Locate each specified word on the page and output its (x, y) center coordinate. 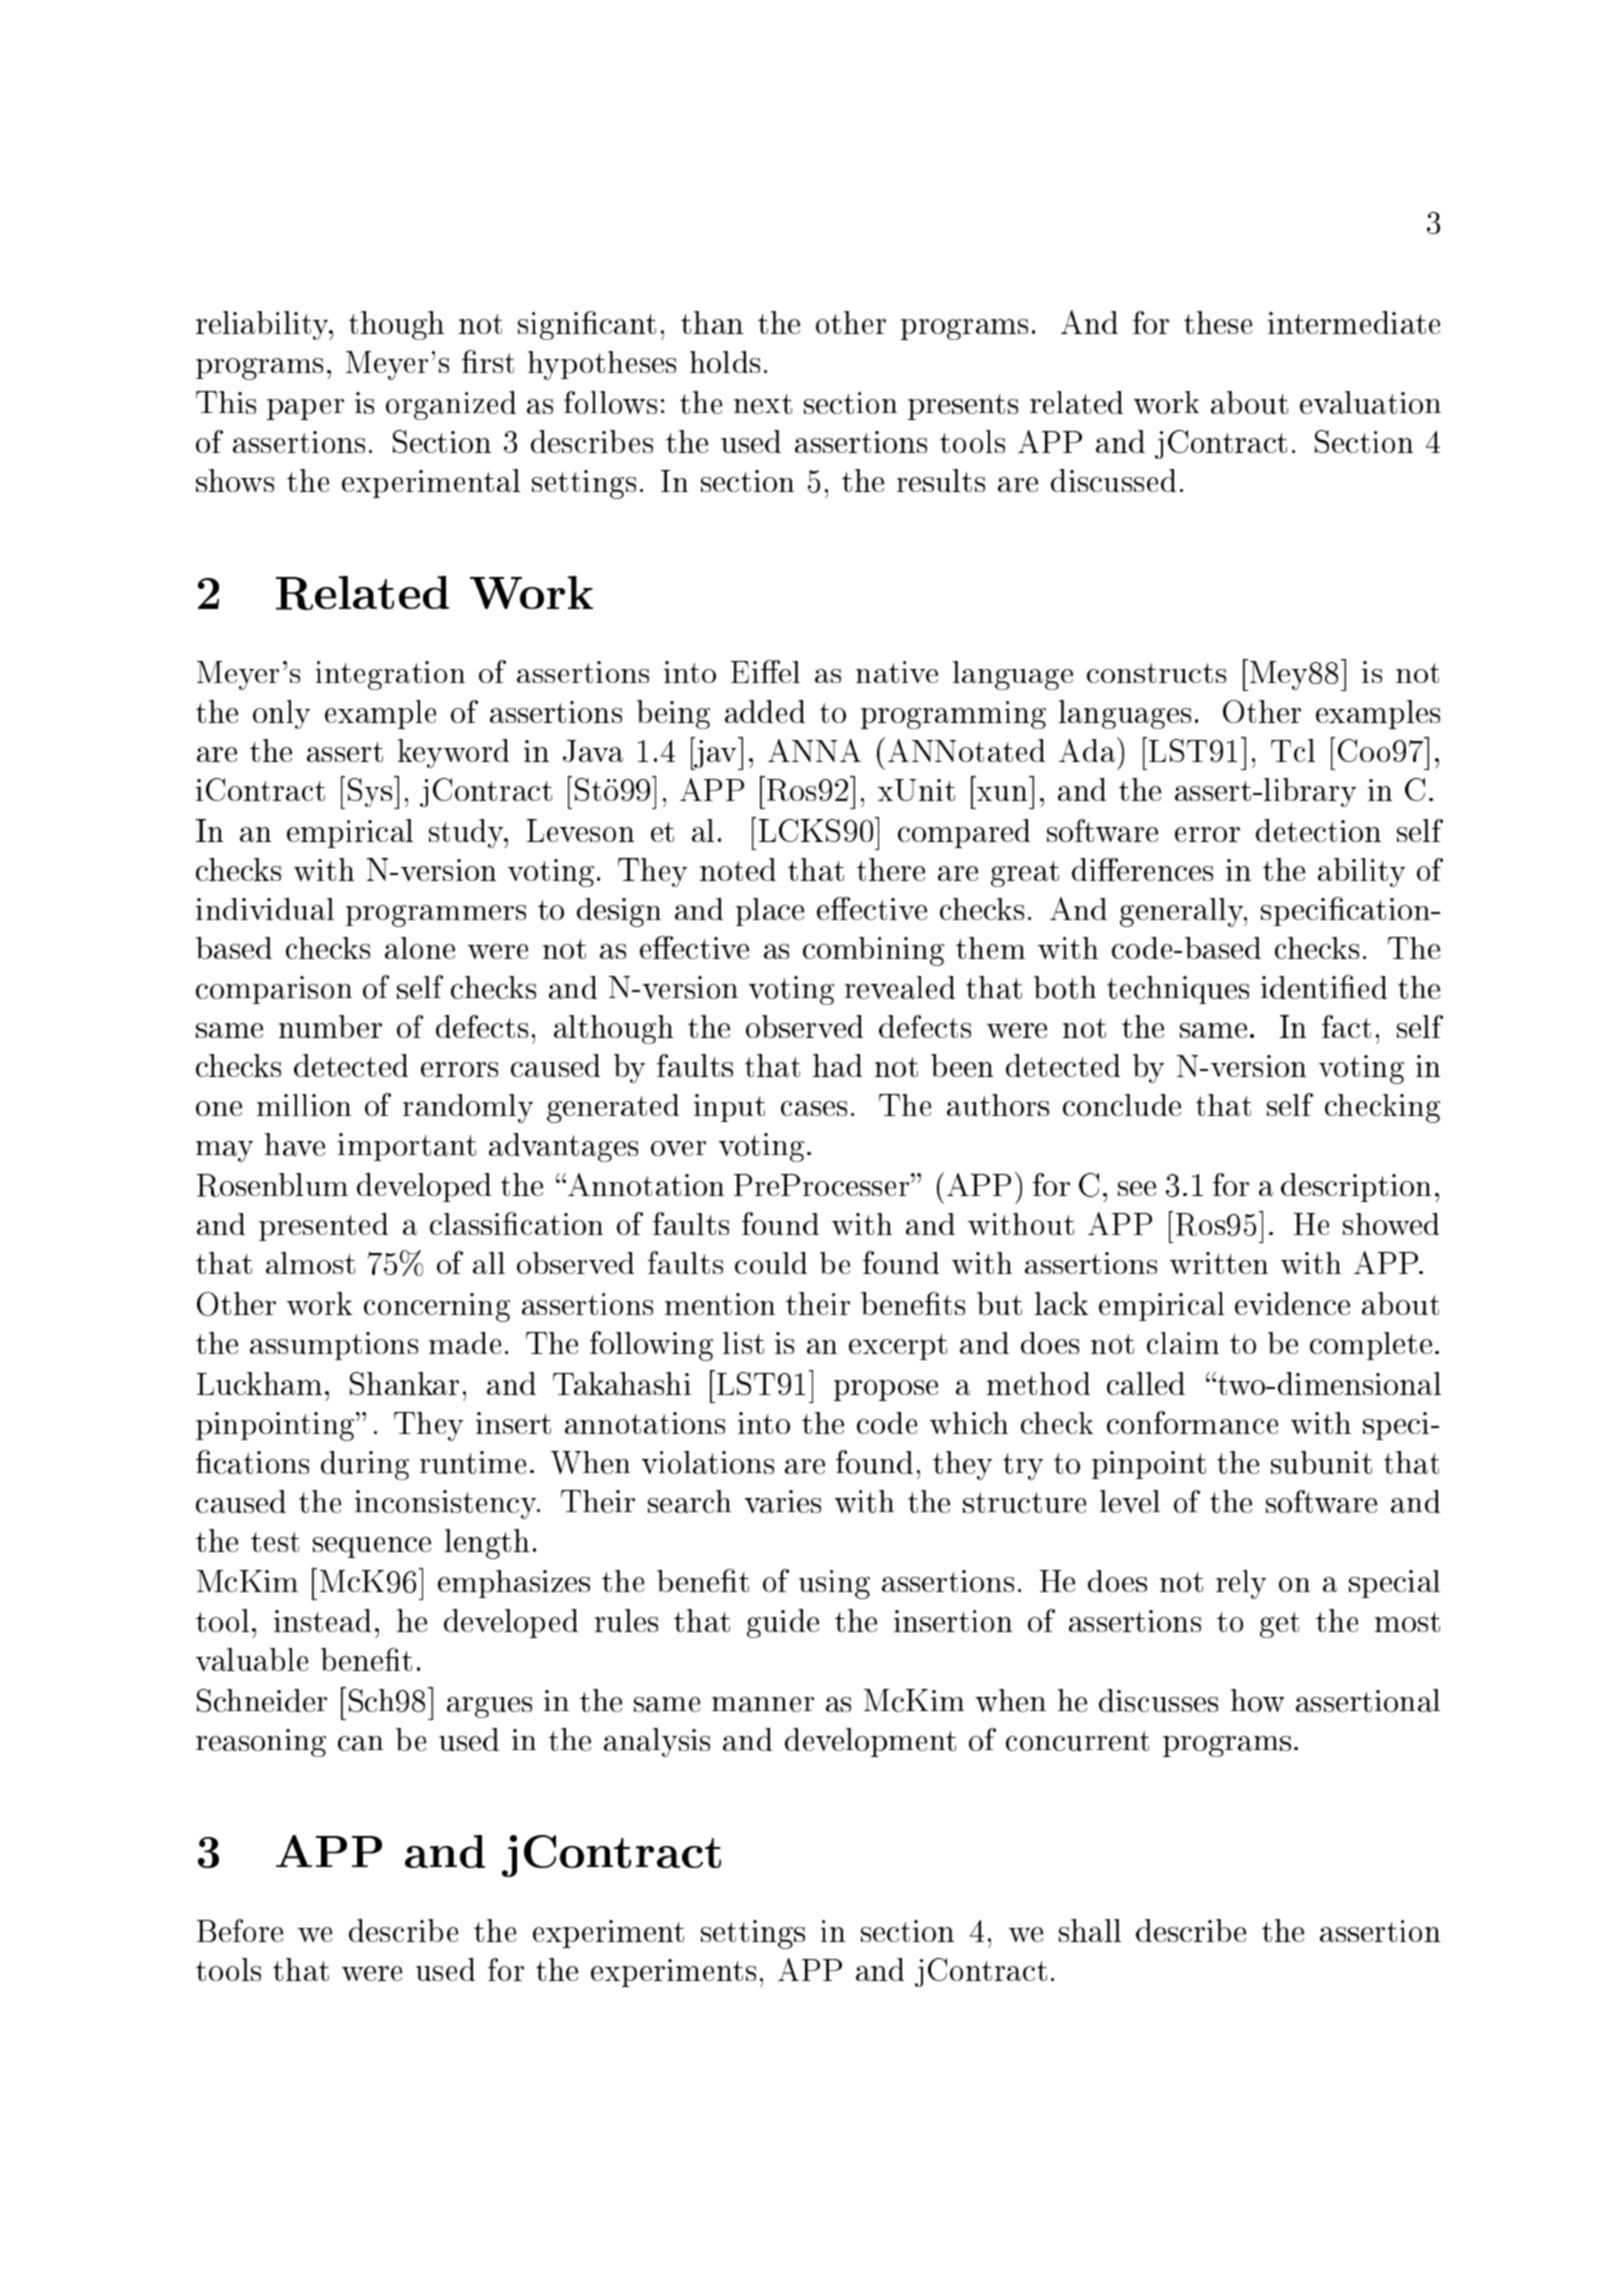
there (891, 869)
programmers (436, 916)
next (763, 404)
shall (1090, 1930)
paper (305, 409)
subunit (1321, 1462)
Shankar (404, 1383)
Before (240, 1930)
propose (886, 1390)
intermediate (1354, 322)
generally (1182, 912)
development (870, 1742)
